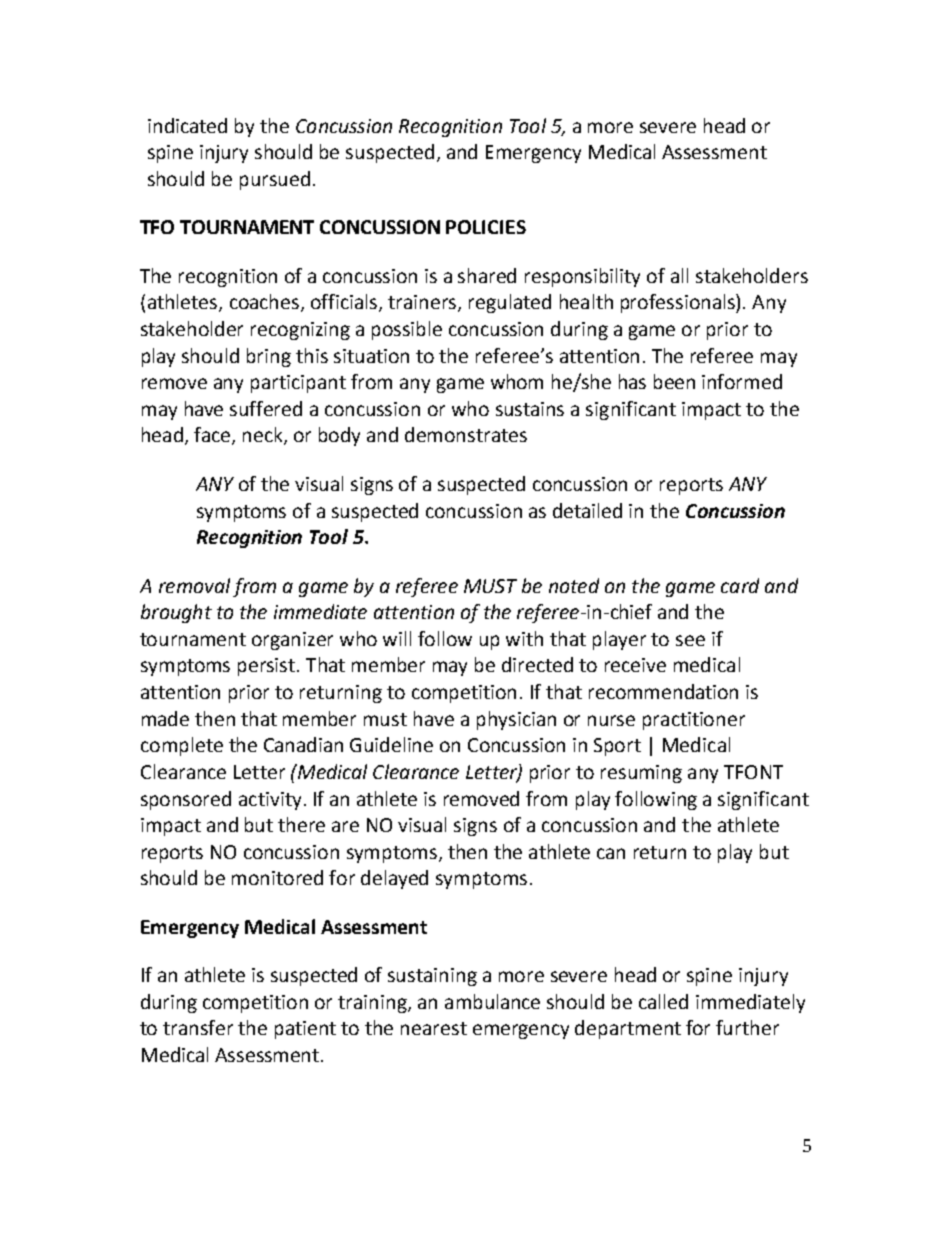  Describe the element at coordinates (275, 180) in the document. I see `pursued` at that location.
